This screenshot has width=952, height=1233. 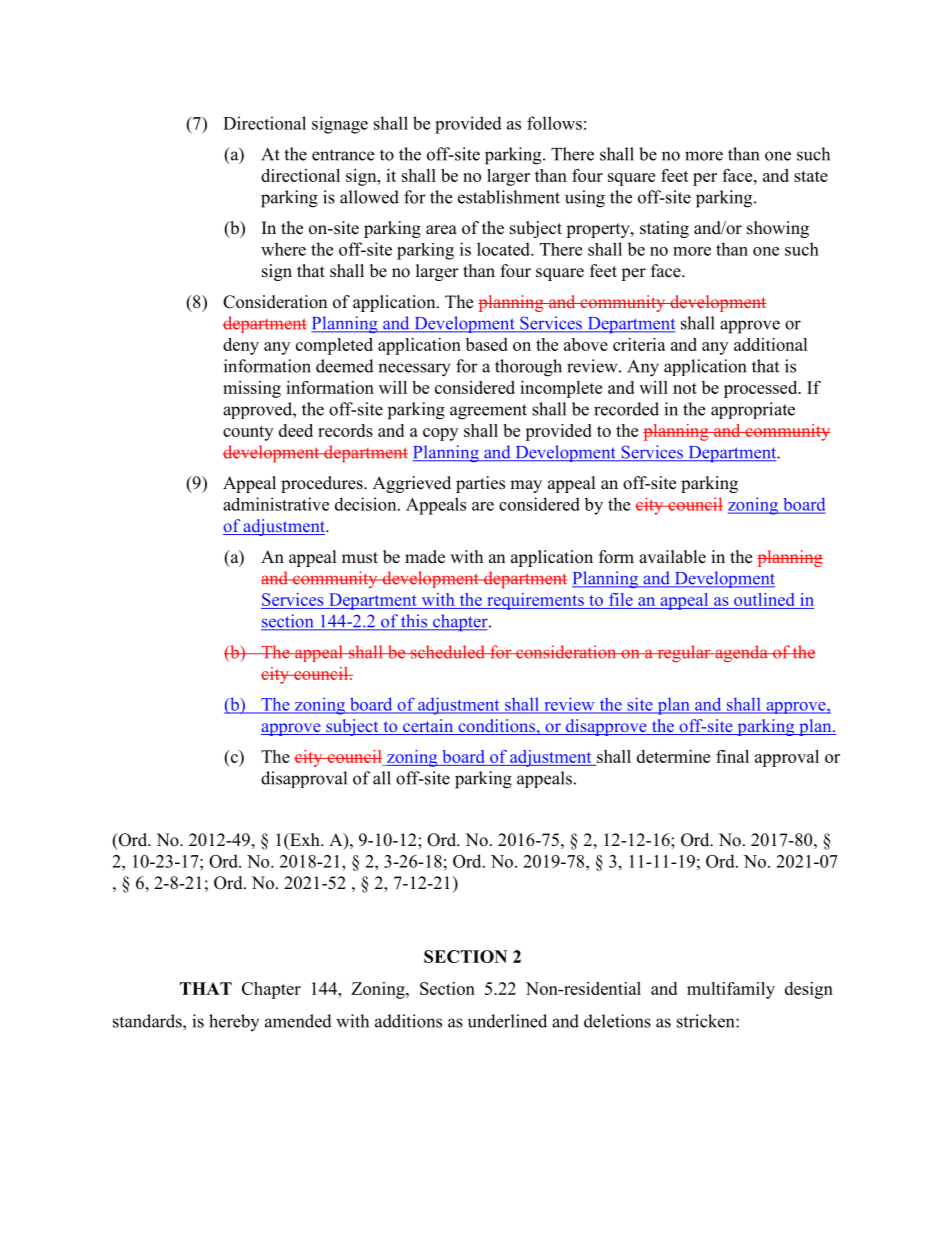 What do you see at coordinates (509, 197) in the screenshot?
I see `establishment` at bounding box center [509, 197].
